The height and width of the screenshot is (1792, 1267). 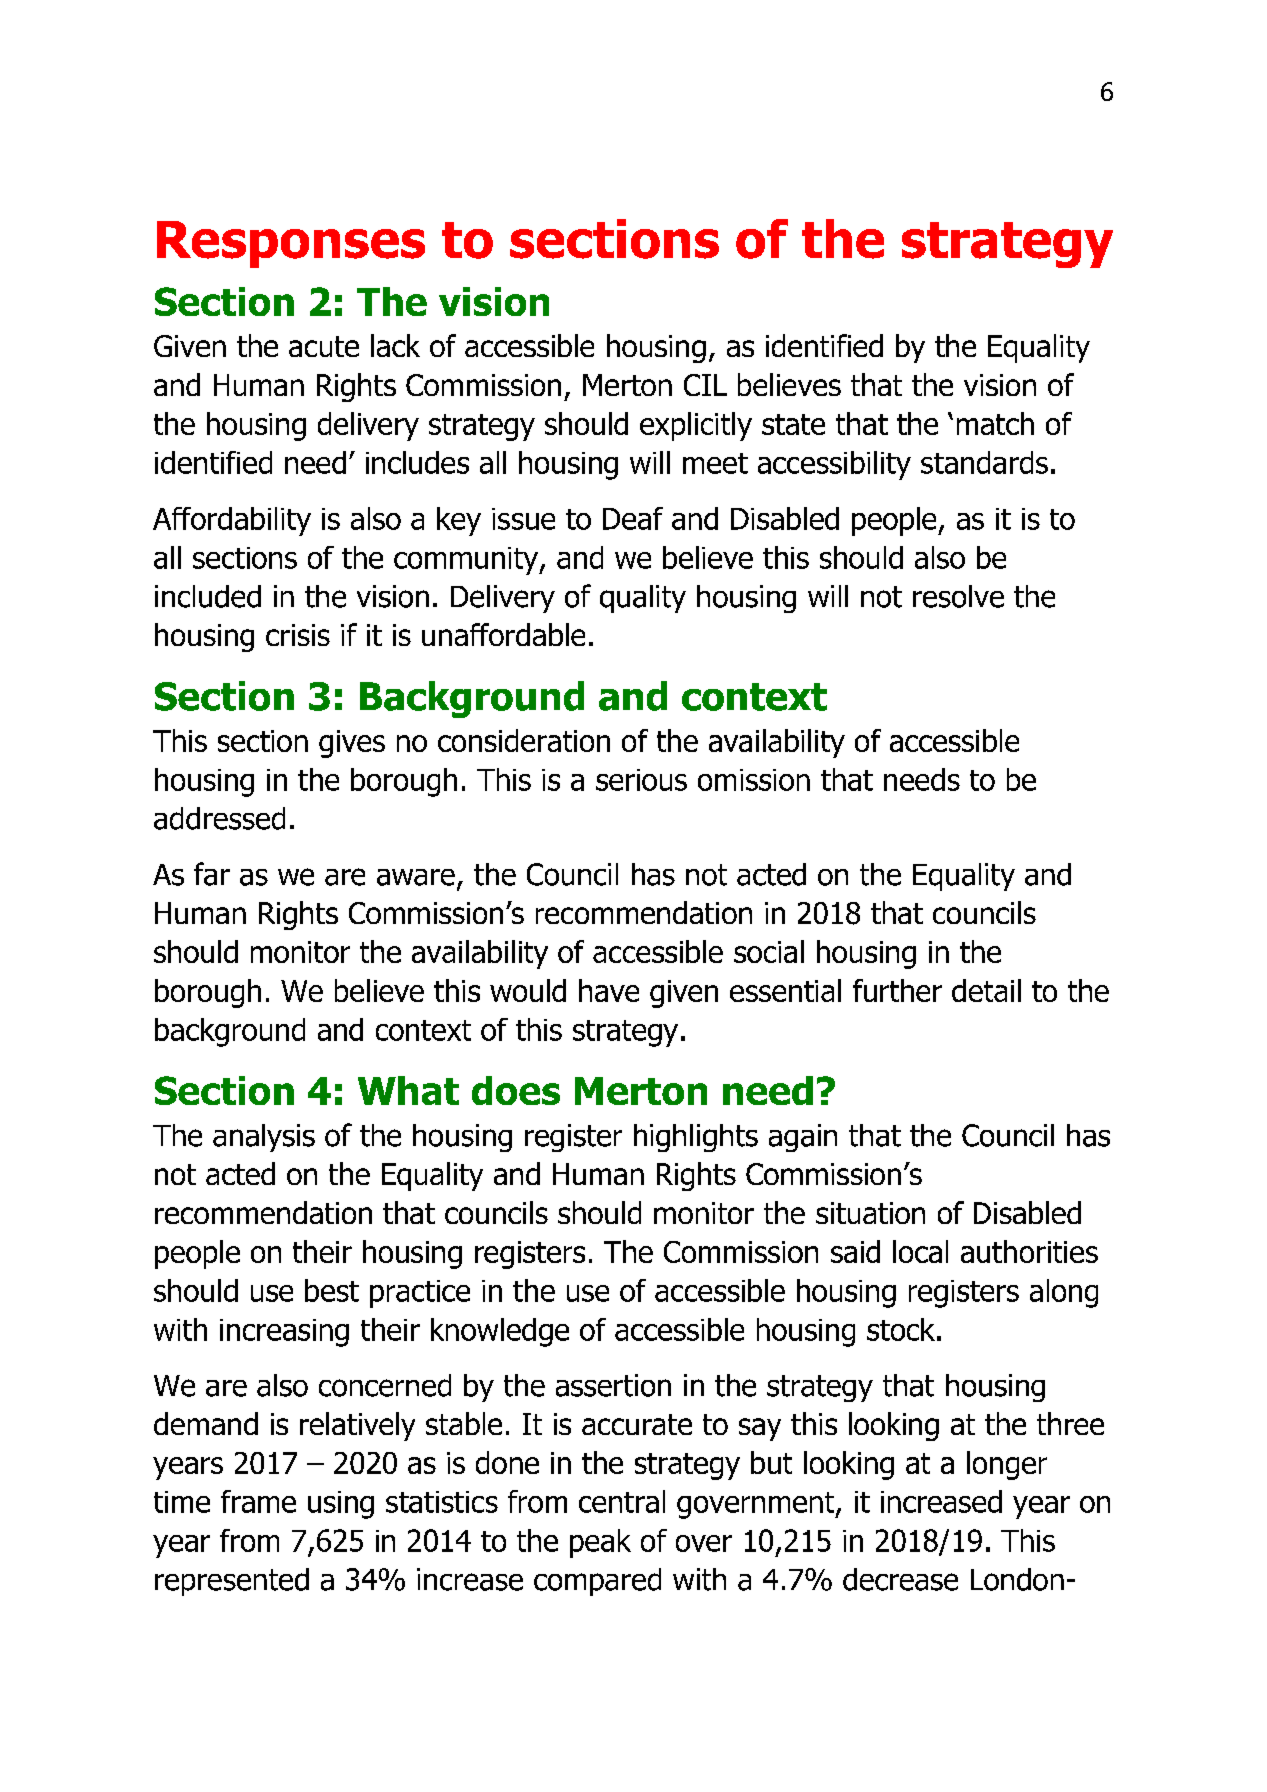 I want to click on frame, so click(x=258, y=1501).
